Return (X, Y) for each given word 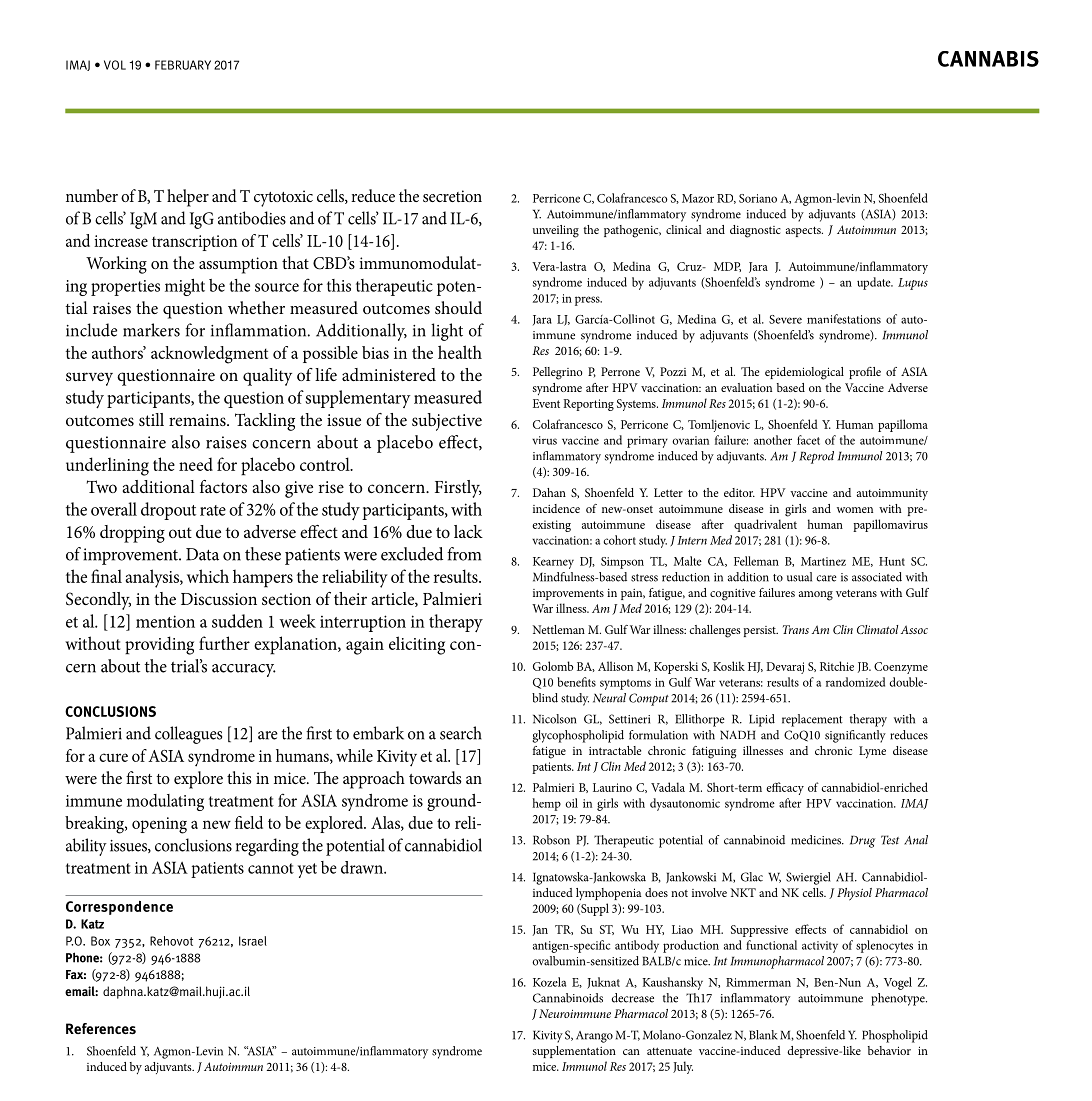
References (101, 1029)
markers (151, 330)
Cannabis (988, 59)
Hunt (892, 561)
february (183, 65)
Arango (594, 1037)
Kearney (553, 563)
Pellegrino (557, 373)
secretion (452, 196)
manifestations (844, 319)
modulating (165, 802)
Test (890, 840)
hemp (546, 804)
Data (202, 554)
